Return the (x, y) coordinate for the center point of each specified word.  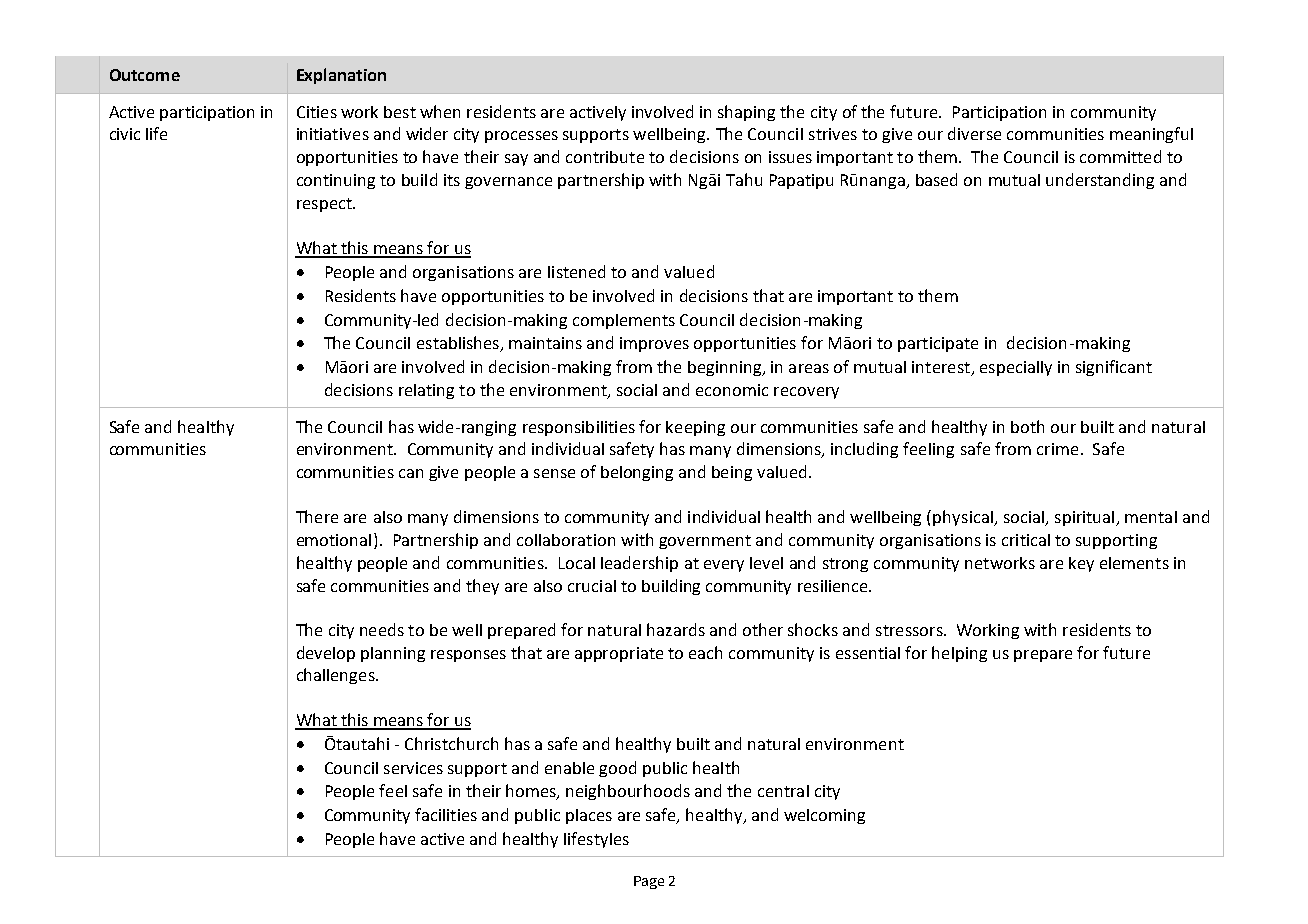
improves (654, 344)
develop (326, 654)
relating (426, 391)
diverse (974, 133)
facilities (446, 814)
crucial (592, 586)
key (1081, 564)
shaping (746, 113)
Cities (317, 112)
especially (1016, 368)
